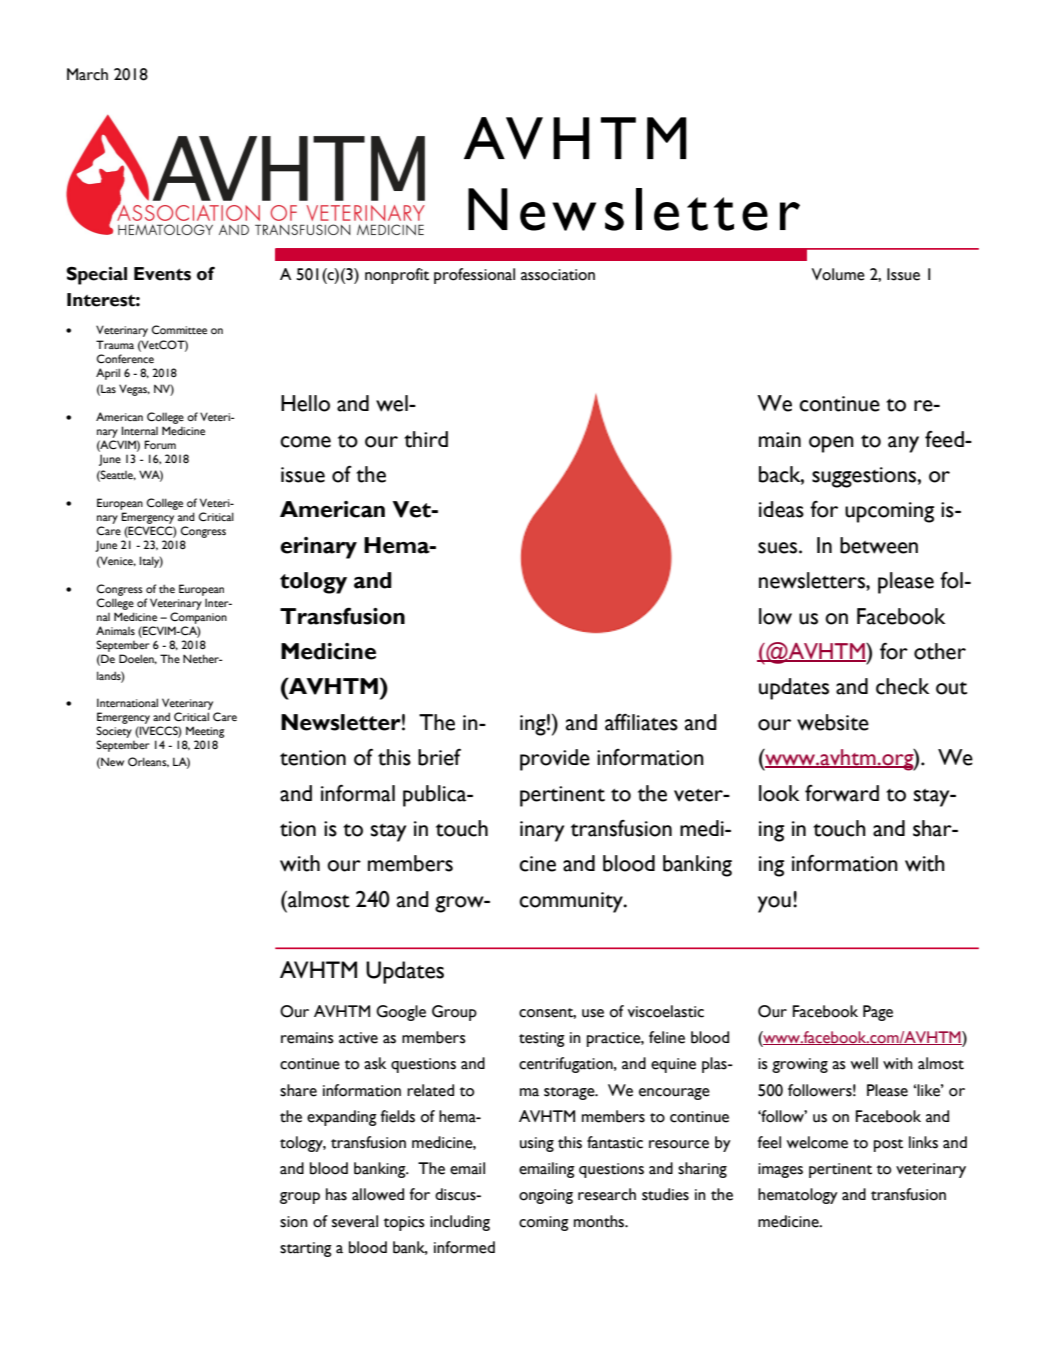  I want to click on March, so click(87, 74).
